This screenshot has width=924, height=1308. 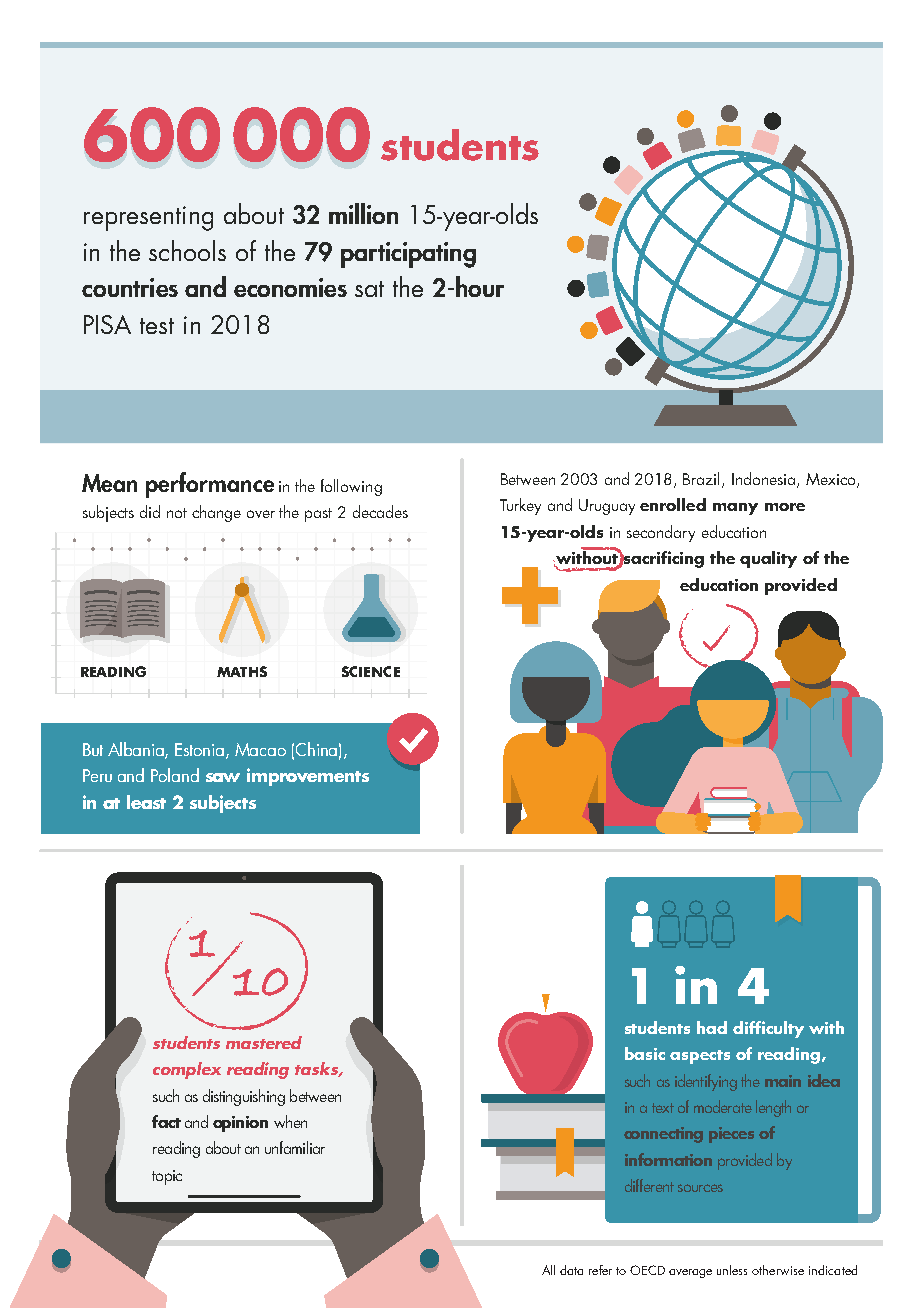 I want to click on least, so click(x=146, y=802).
